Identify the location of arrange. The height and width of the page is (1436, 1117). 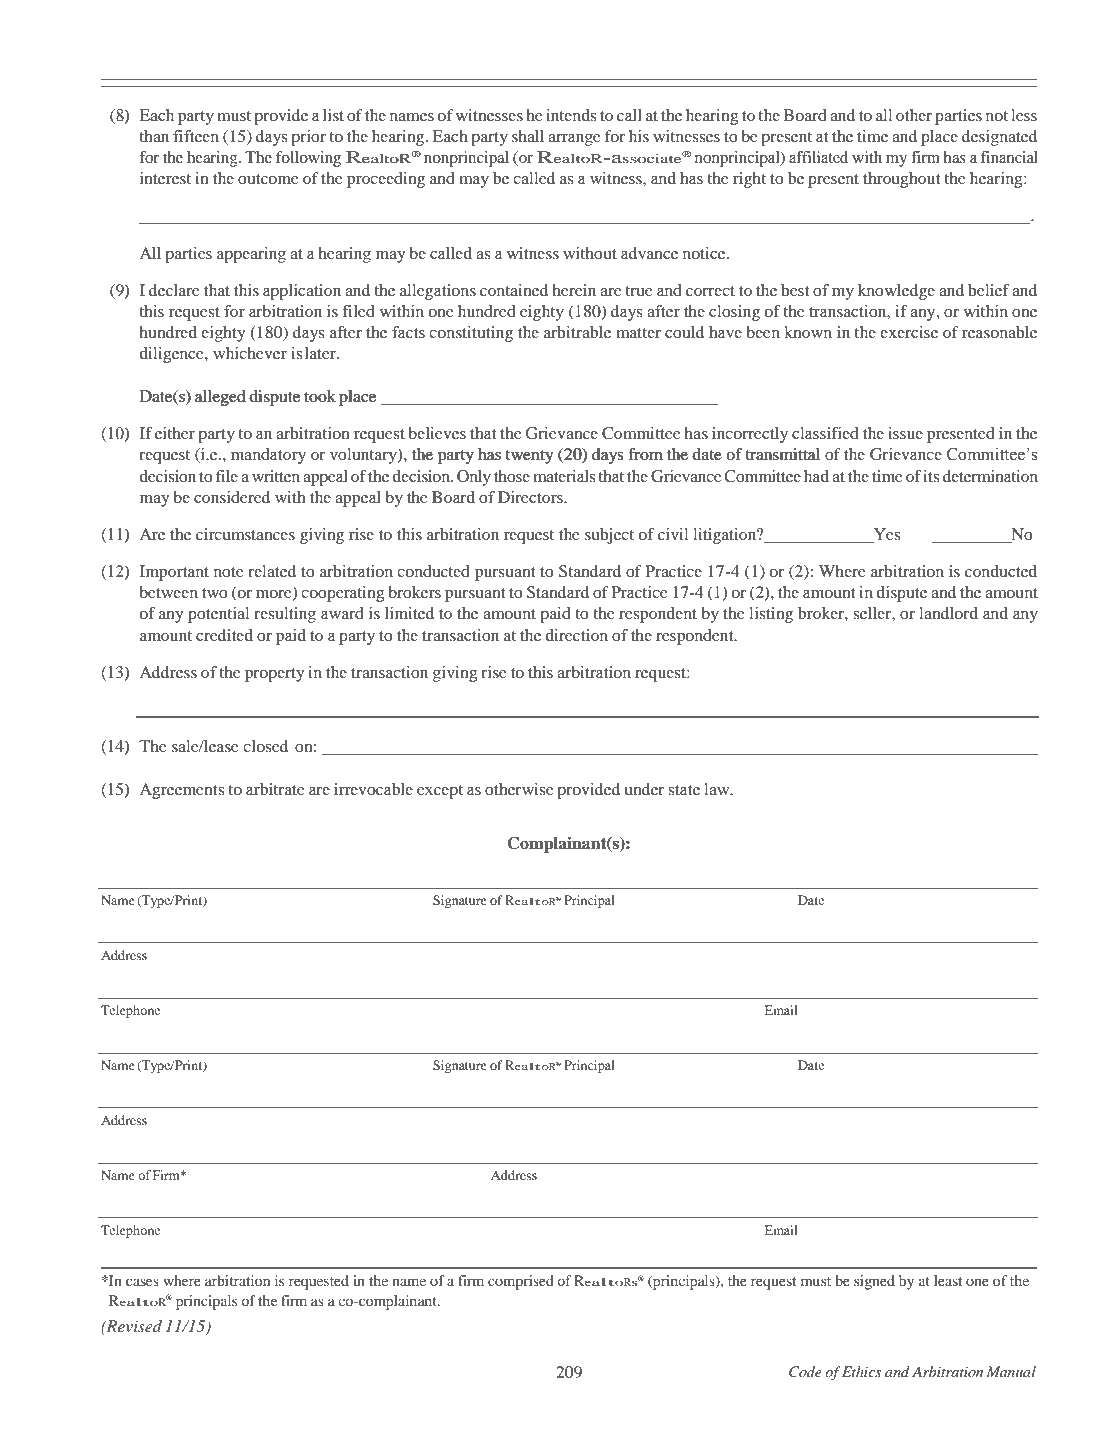
(574, 140).
